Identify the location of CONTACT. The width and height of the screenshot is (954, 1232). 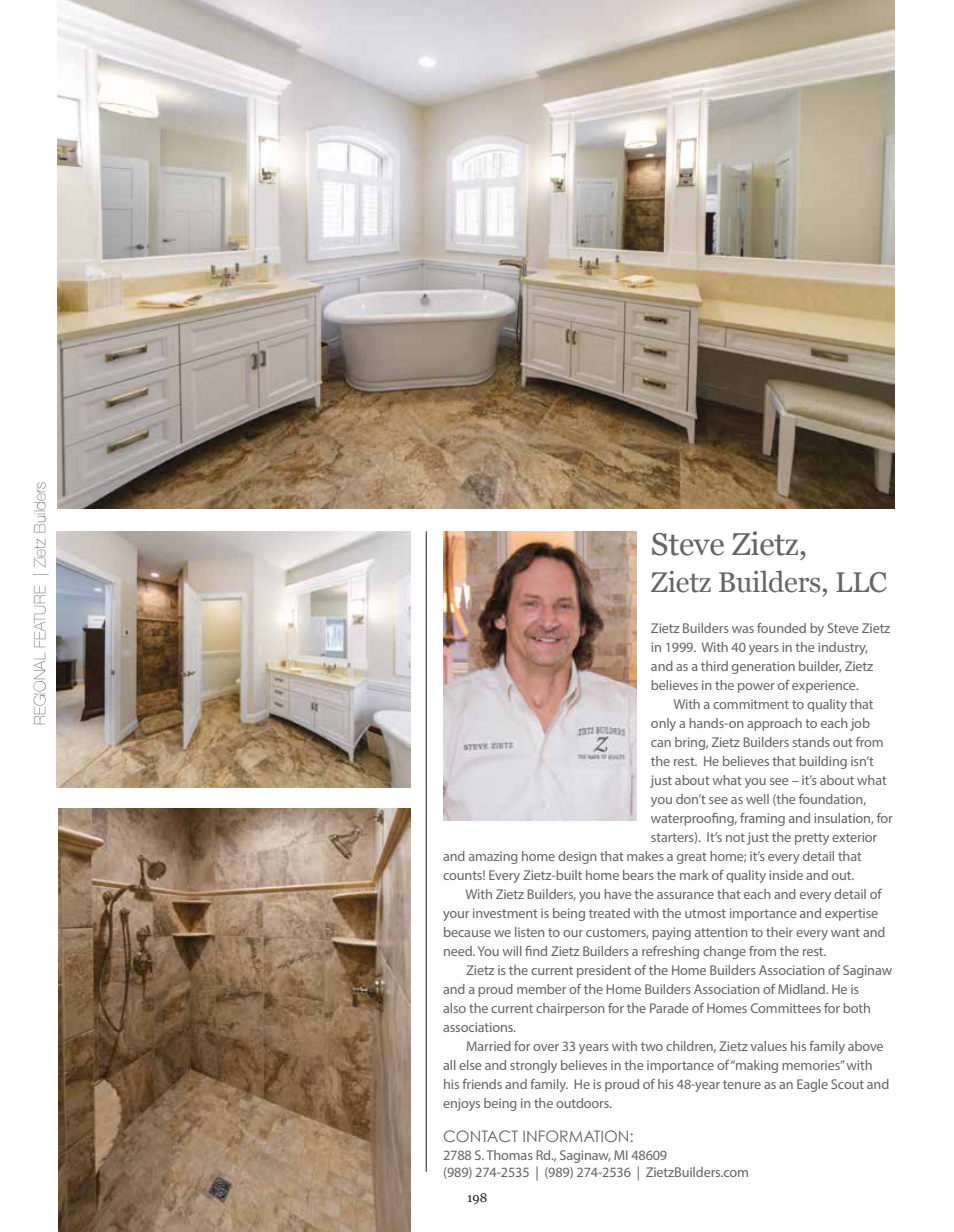
(481, 1136).
